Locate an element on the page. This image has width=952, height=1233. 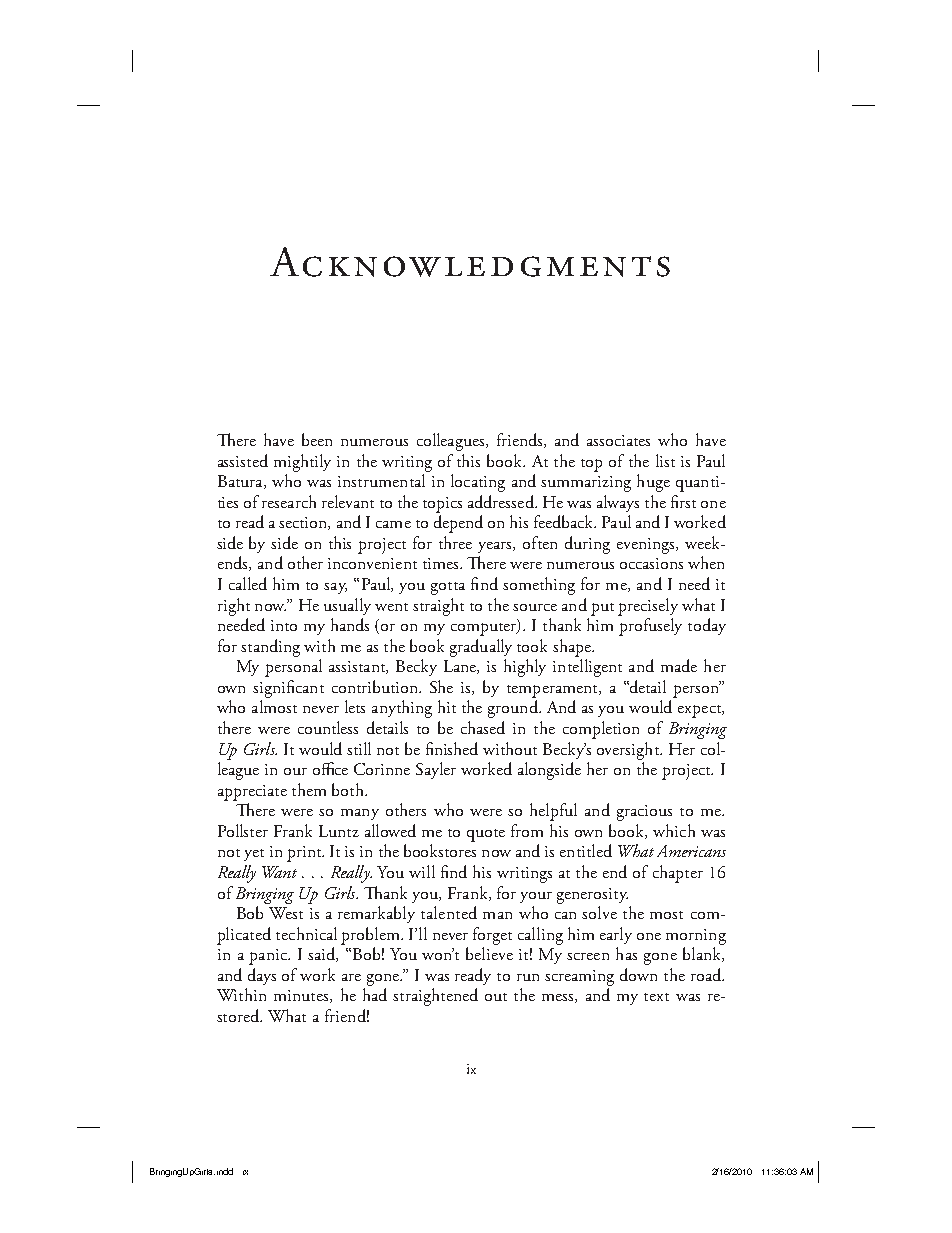
believe is located at coordinates (489, 953).
